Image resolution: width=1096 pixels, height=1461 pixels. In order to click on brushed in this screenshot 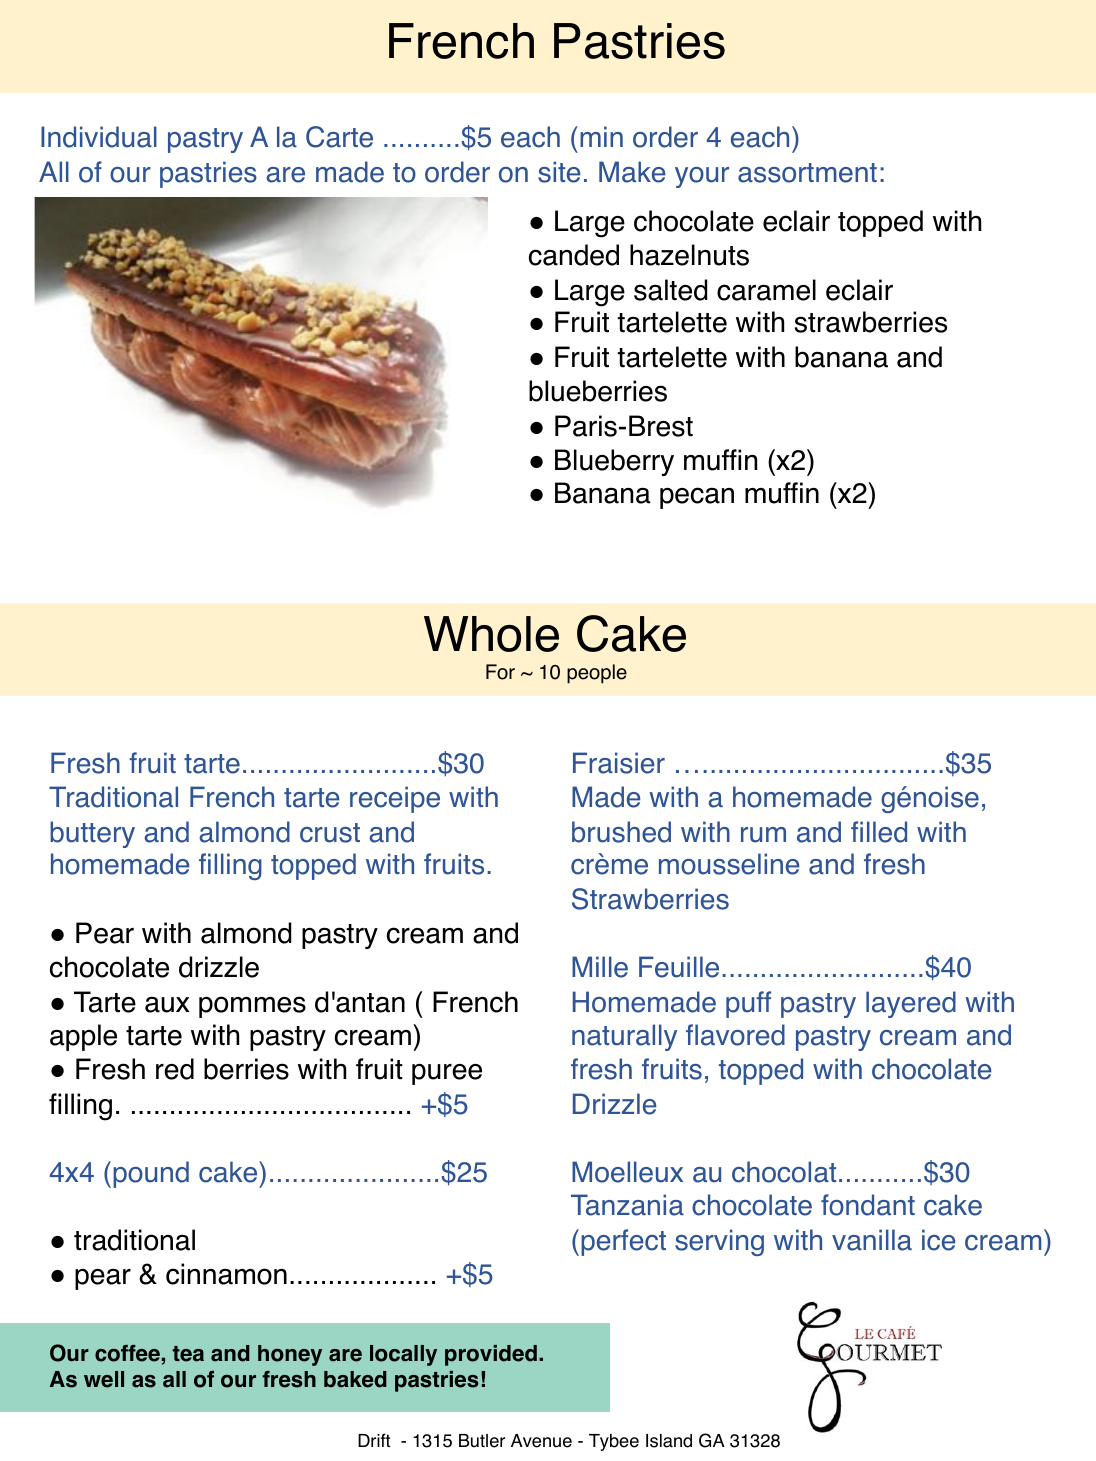, I will do `click(621, 832)`.
